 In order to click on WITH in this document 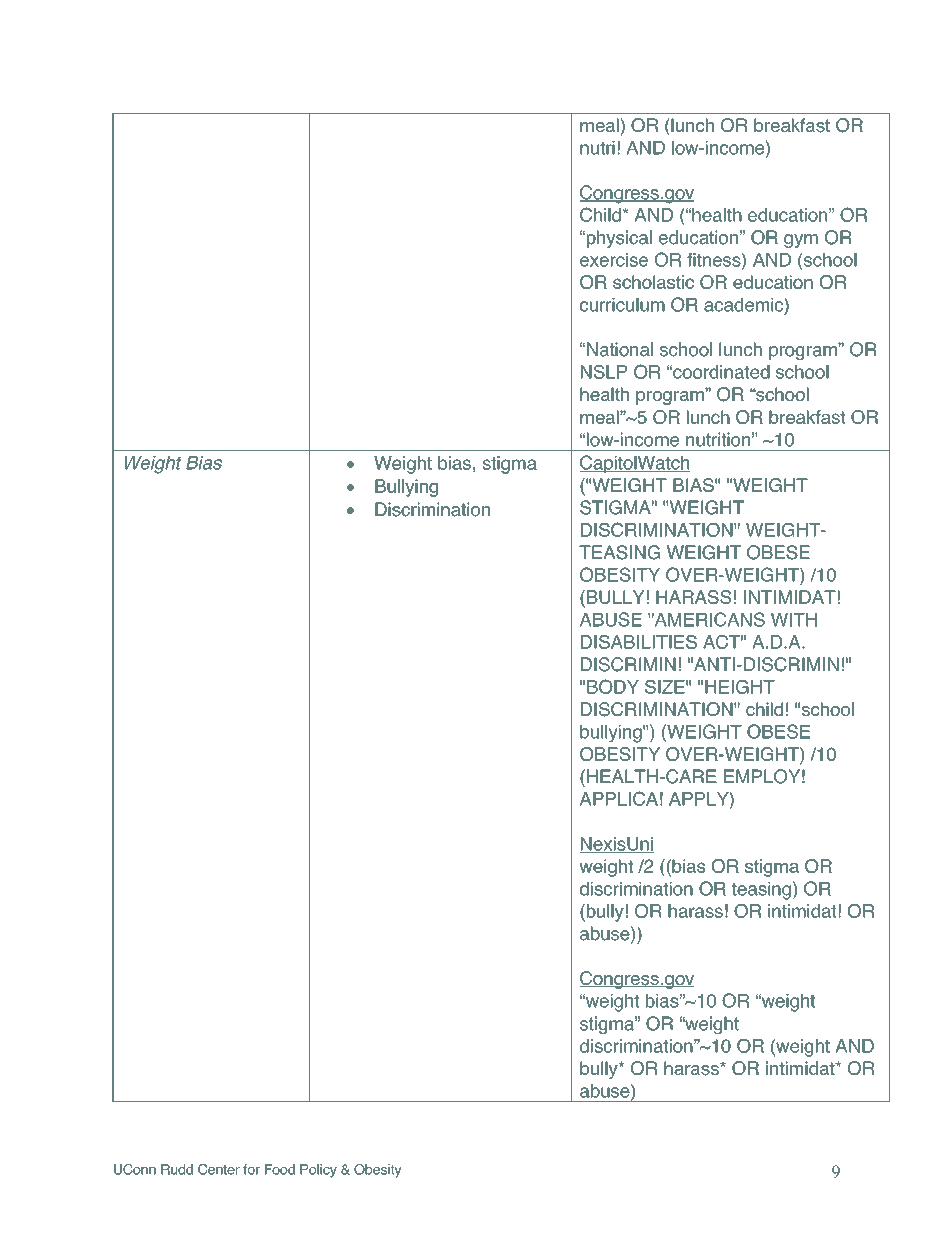, I will do `click(794, 620)`.
